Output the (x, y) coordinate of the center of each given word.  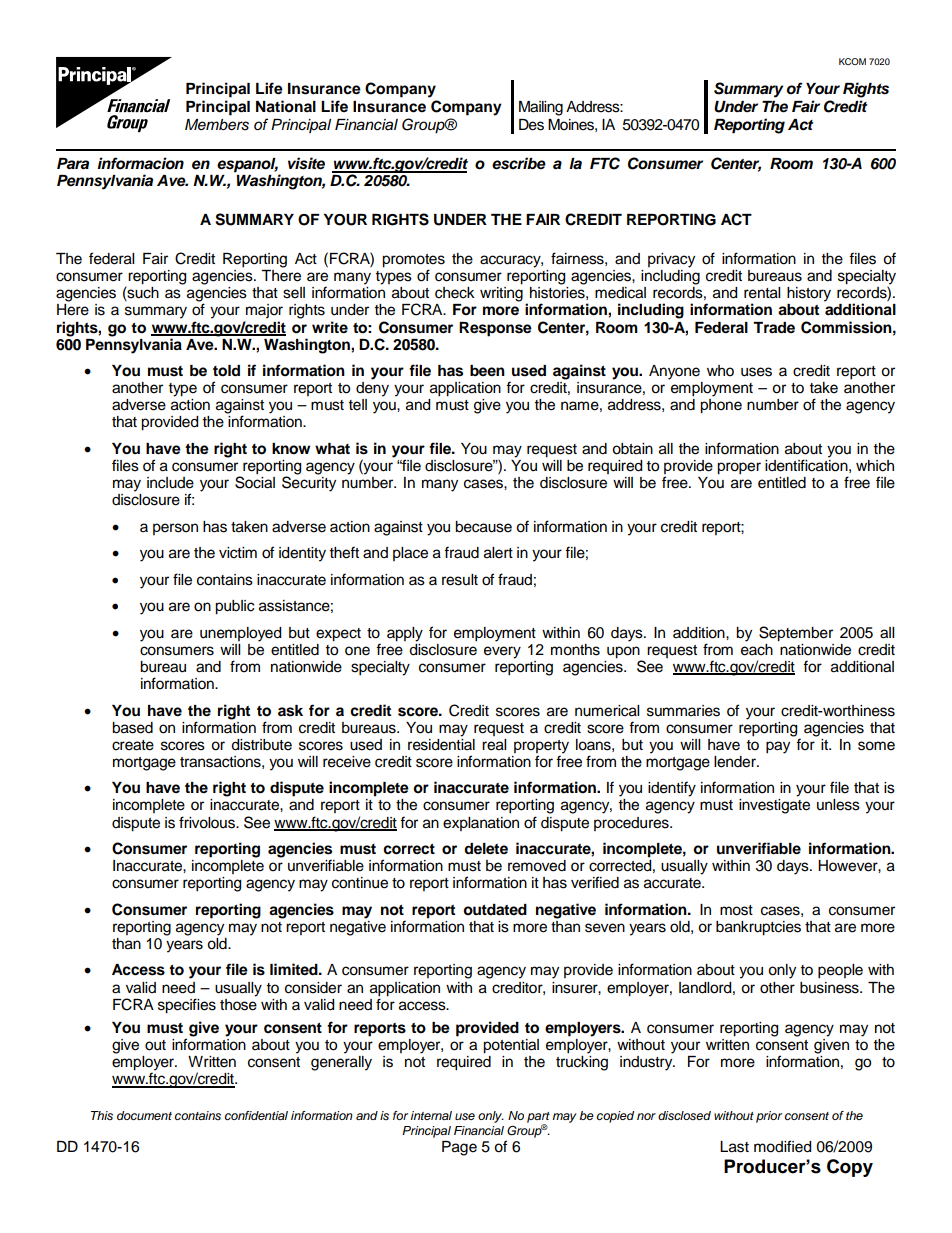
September (796, 634)
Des (531, 125)
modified (782, 1146)
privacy (671, 260)
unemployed (240, 634)
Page (459, 1148)
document (144, 1115)
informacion (140, 163)
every (502, 652)
